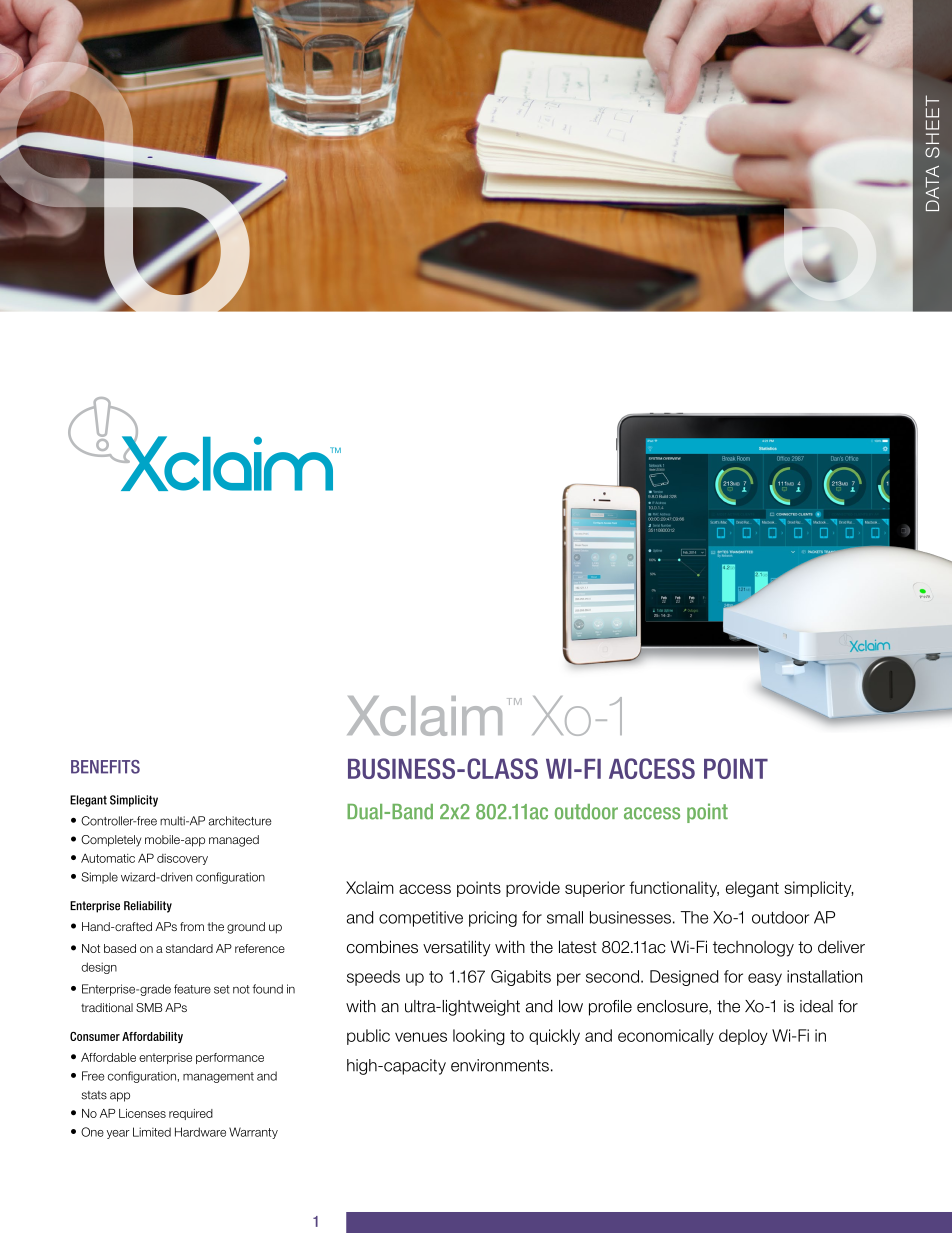 This document has width=952, height=1233. I want to click on low, so click(571, 1006).
